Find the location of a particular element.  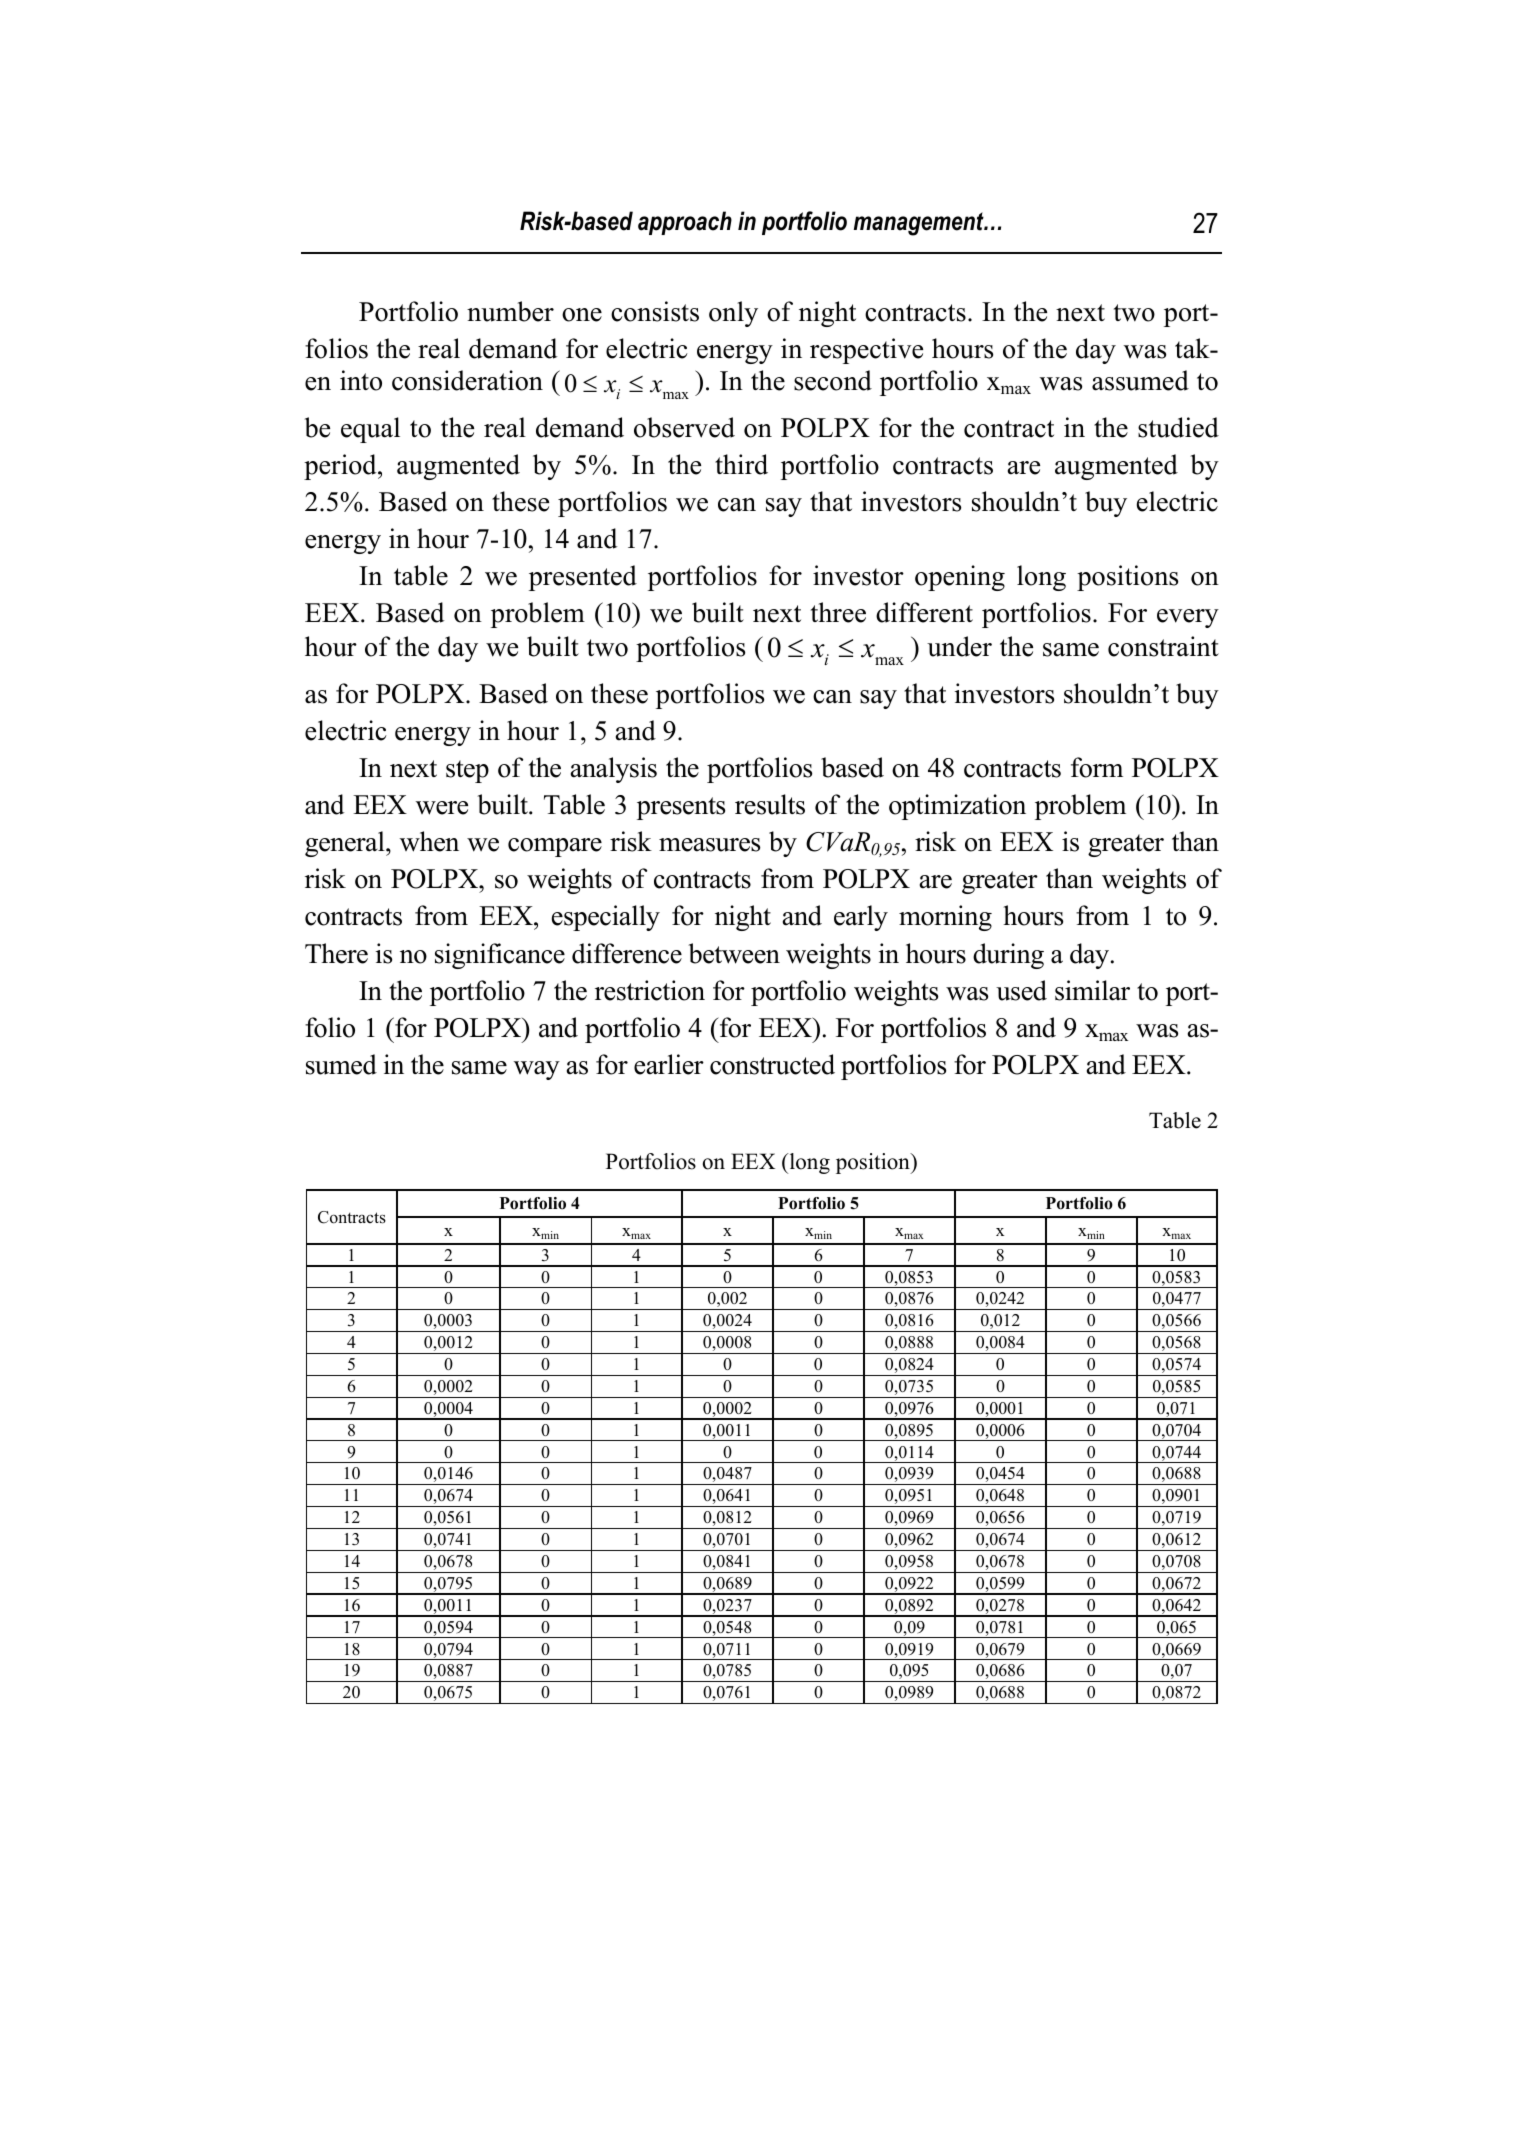

when is located at coordinates (429, 841).
